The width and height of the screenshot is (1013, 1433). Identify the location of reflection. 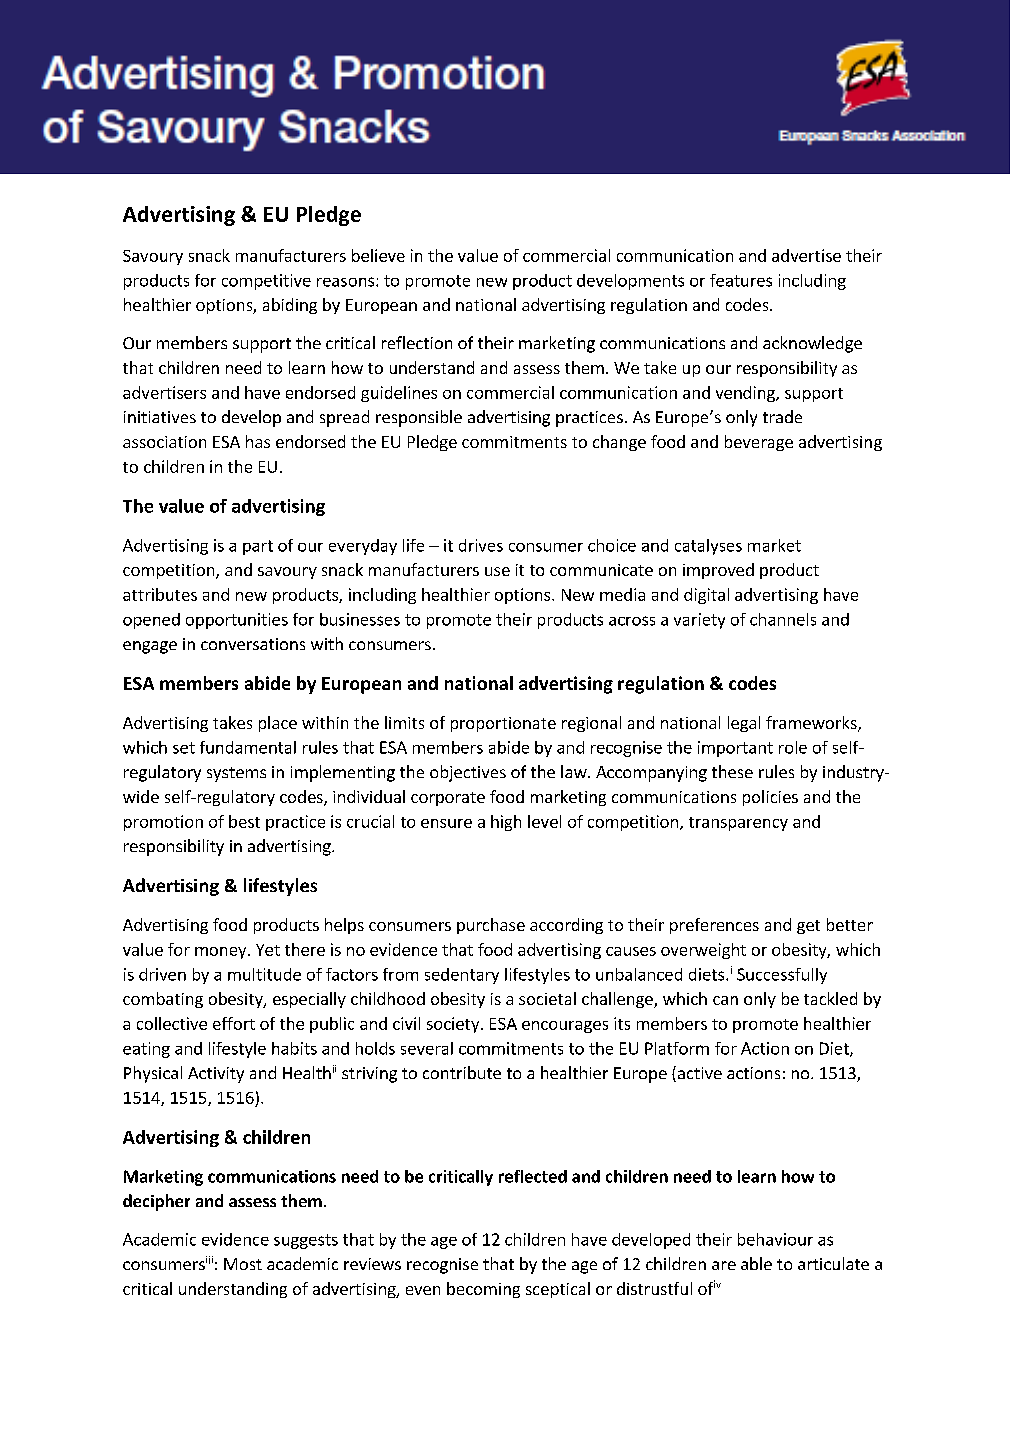
(417, 342).
